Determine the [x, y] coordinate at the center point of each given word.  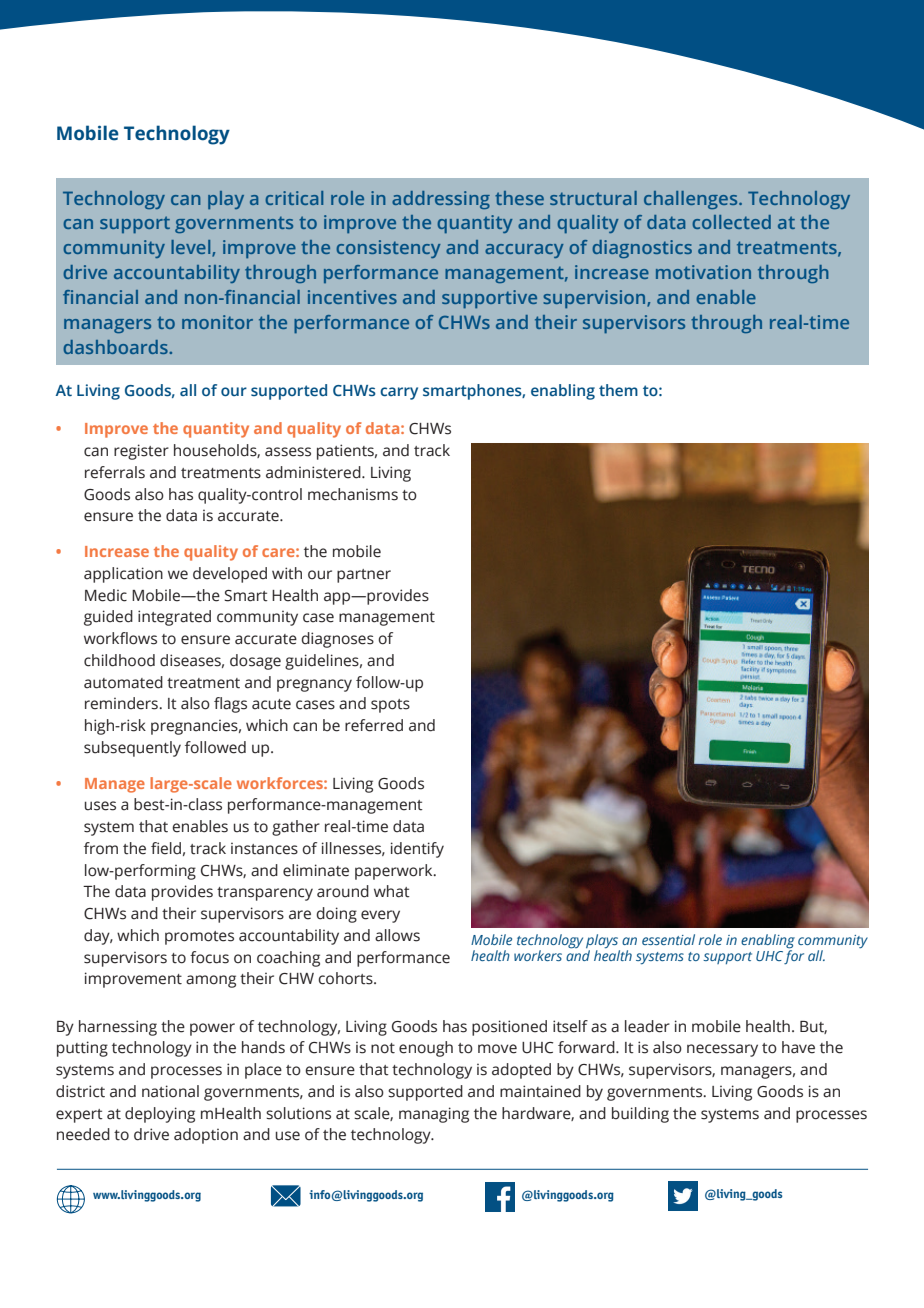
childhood [119, 660]
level [192, 248]
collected [731, 222]
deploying [160, 1115]
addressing [441, 200]
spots [390, 706]
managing [434, 1115]
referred [374, 725]
